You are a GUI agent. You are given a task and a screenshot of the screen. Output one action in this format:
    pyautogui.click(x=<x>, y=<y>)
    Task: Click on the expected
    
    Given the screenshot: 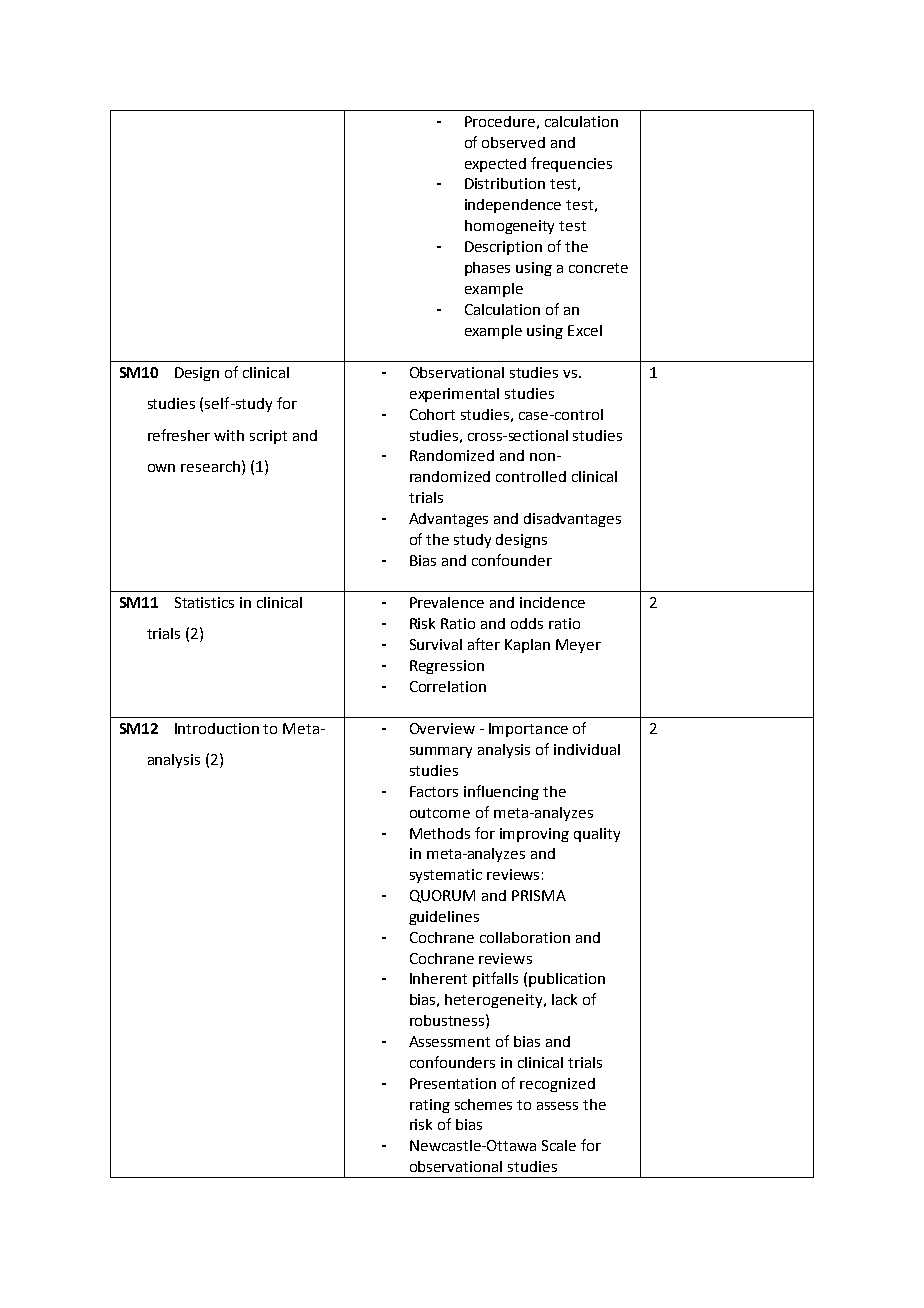 What is the action you would take?
    pyautogui.click(x=495, y=165)
